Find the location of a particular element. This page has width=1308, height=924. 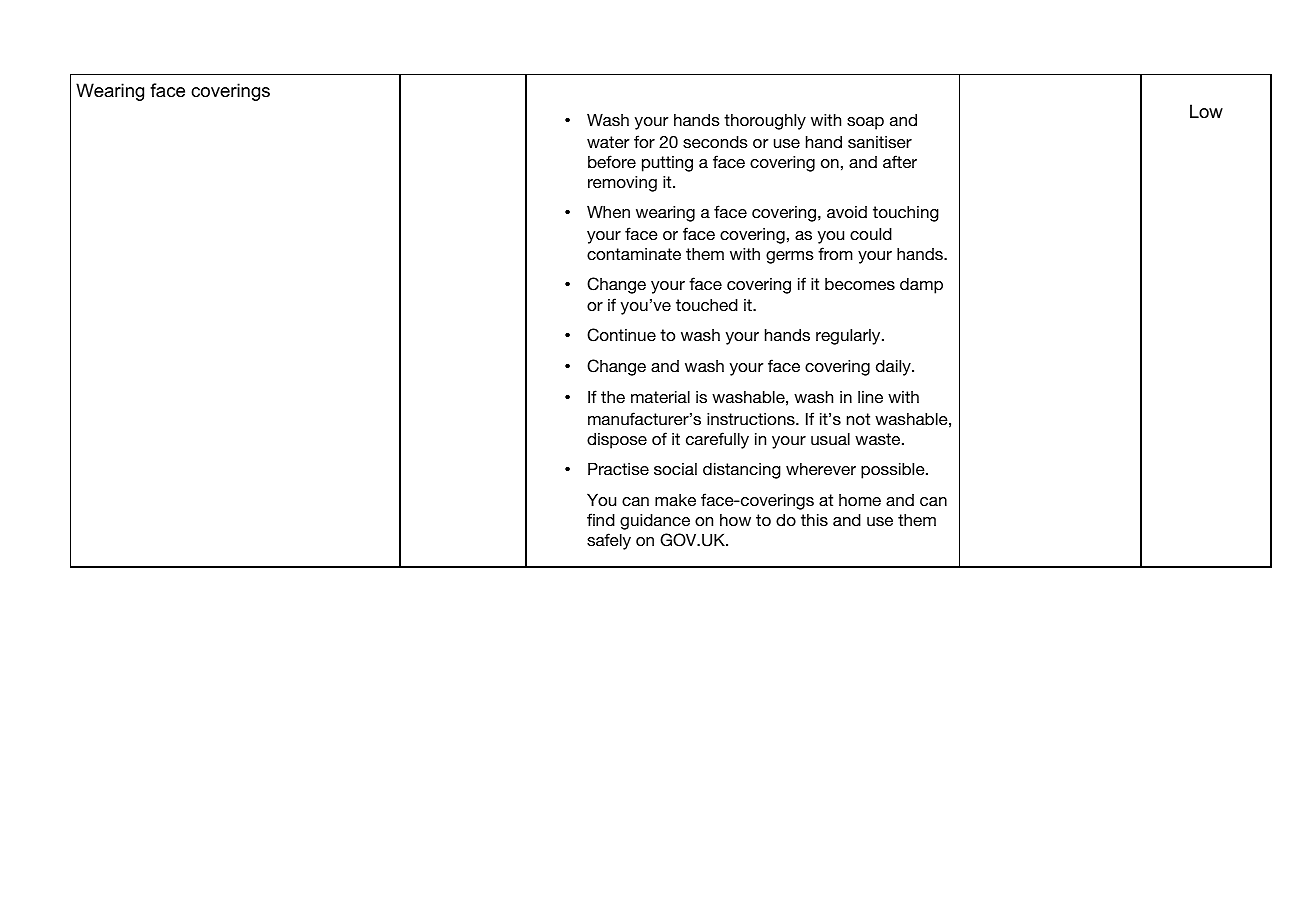

possible is located at coordinates (894, 470).
